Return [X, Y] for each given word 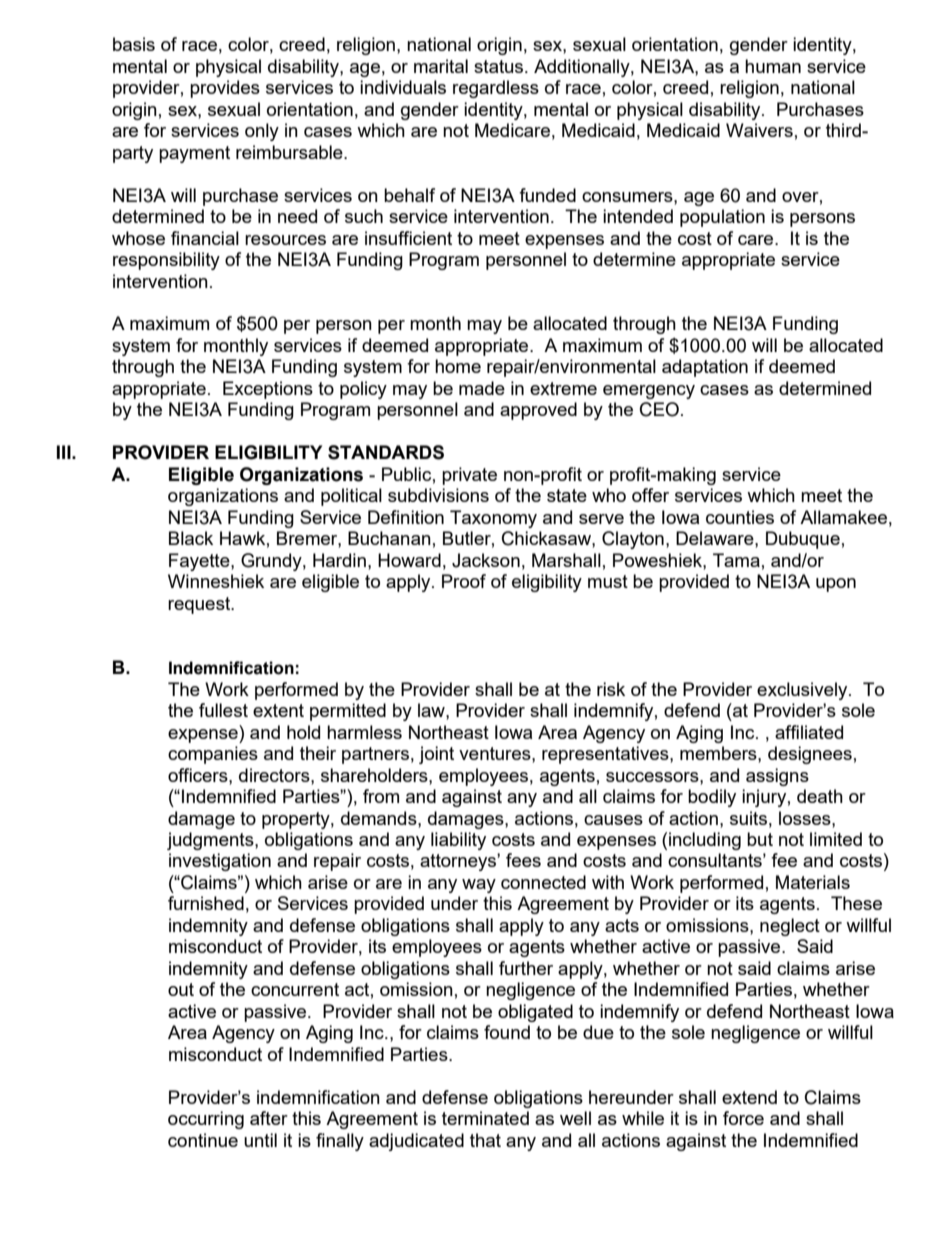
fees [523, 860]
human [773, 66]
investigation [220, 862]
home [458, 366]
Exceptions [268, 390]
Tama [736, 560]
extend [749, 1097]
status [500, 66]
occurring [206, 1120]
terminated [485, 1118]
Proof [464, 581]
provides [225, 89]
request [200, 605]
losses [806, 818]
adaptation [705, 368]
